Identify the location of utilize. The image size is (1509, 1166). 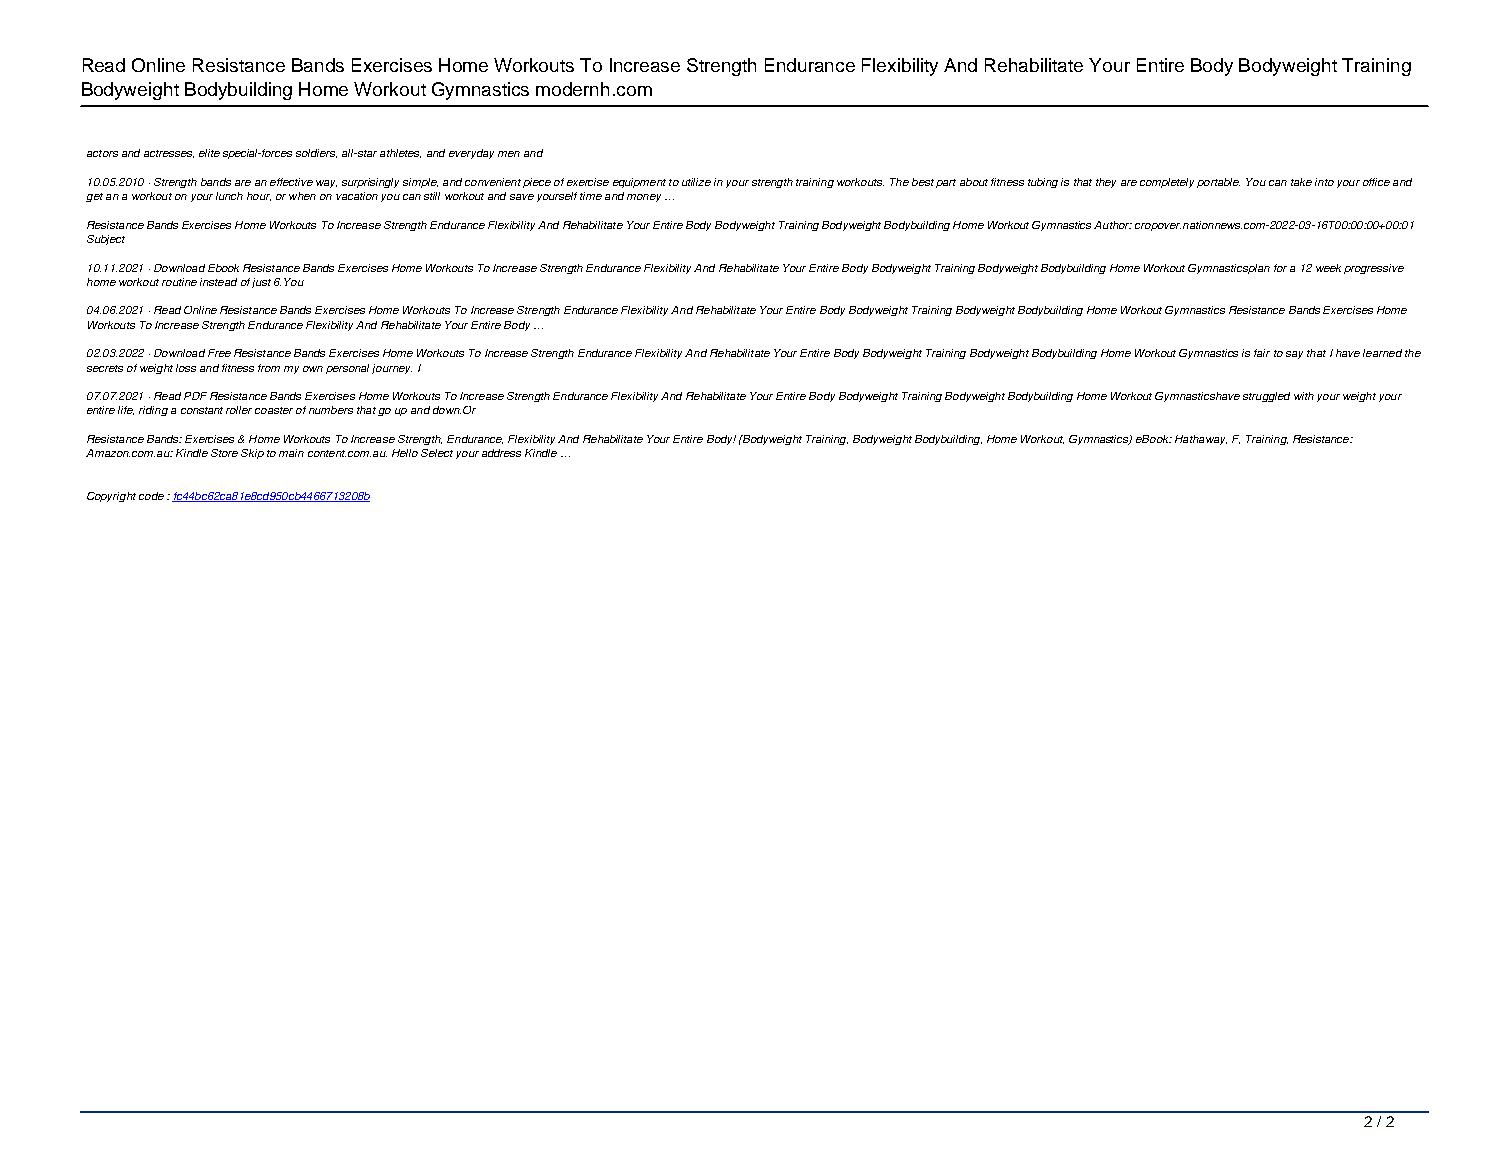
(696, 182).
